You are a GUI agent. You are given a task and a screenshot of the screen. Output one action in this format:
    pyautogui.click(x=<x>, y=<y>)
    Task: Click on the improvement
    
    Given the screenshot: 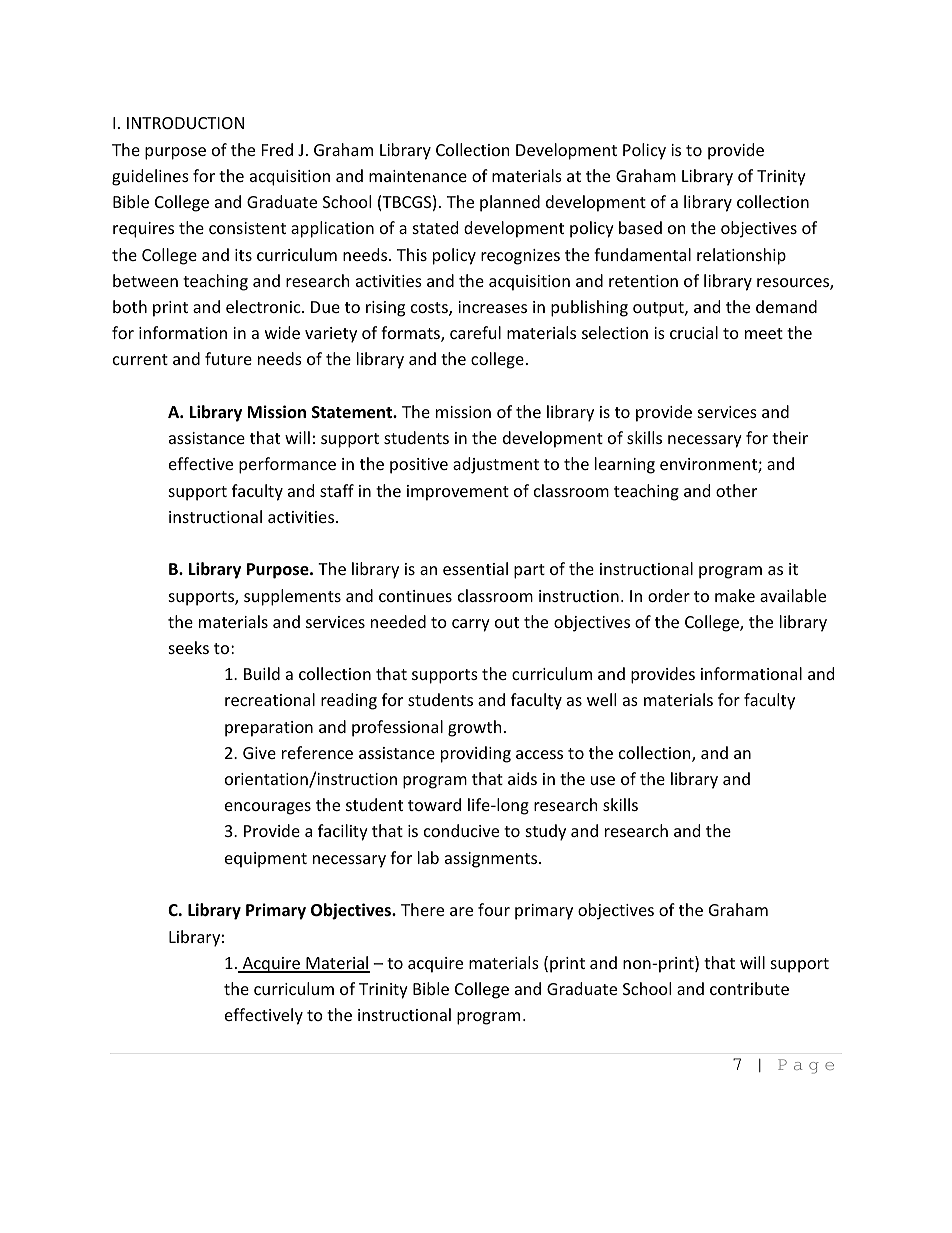 What is the action you would take?
    pyautogui.click(x=458, y=493)
